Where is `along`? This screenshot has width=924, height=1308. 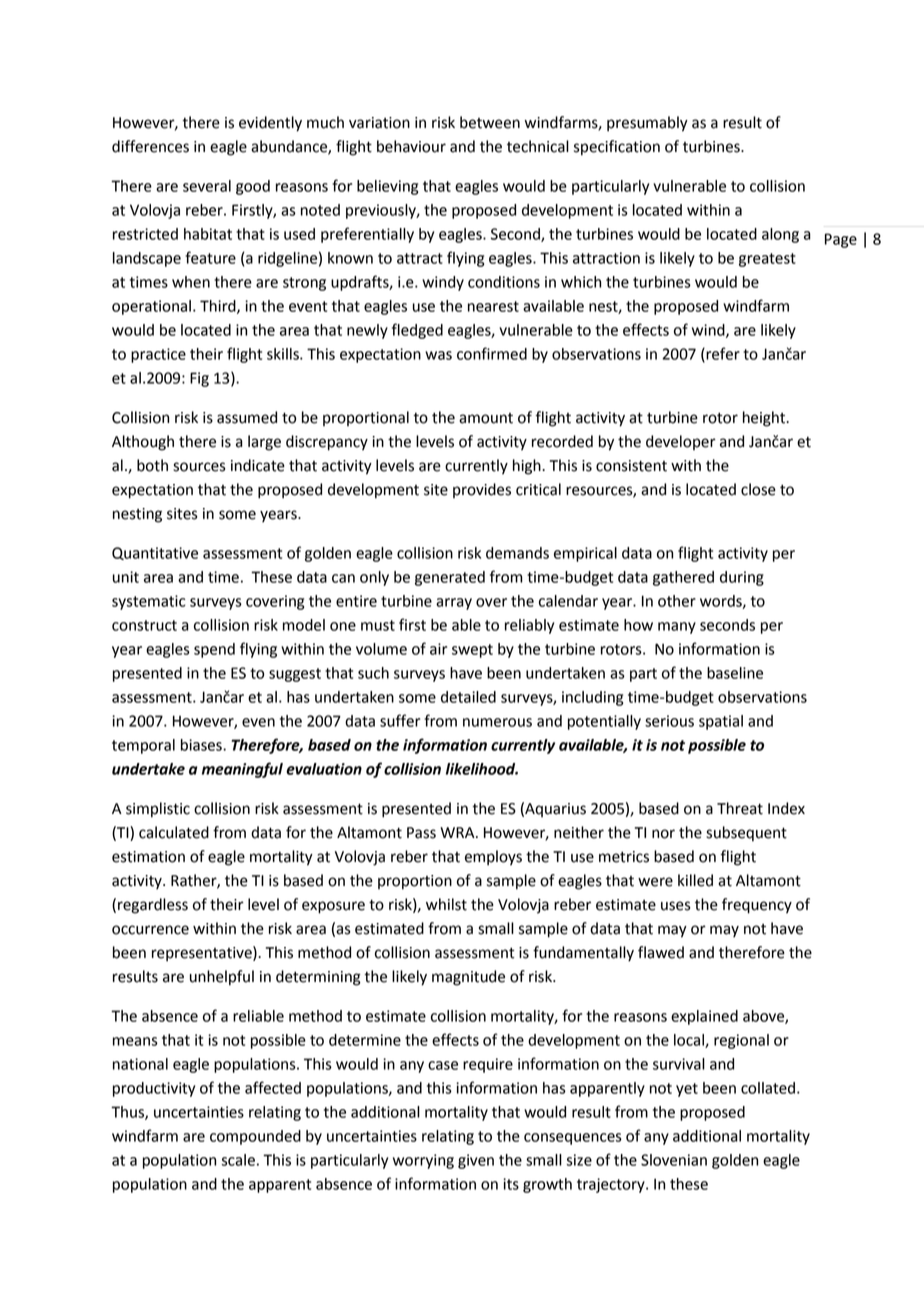 along is located at coordinates (780, 235).
